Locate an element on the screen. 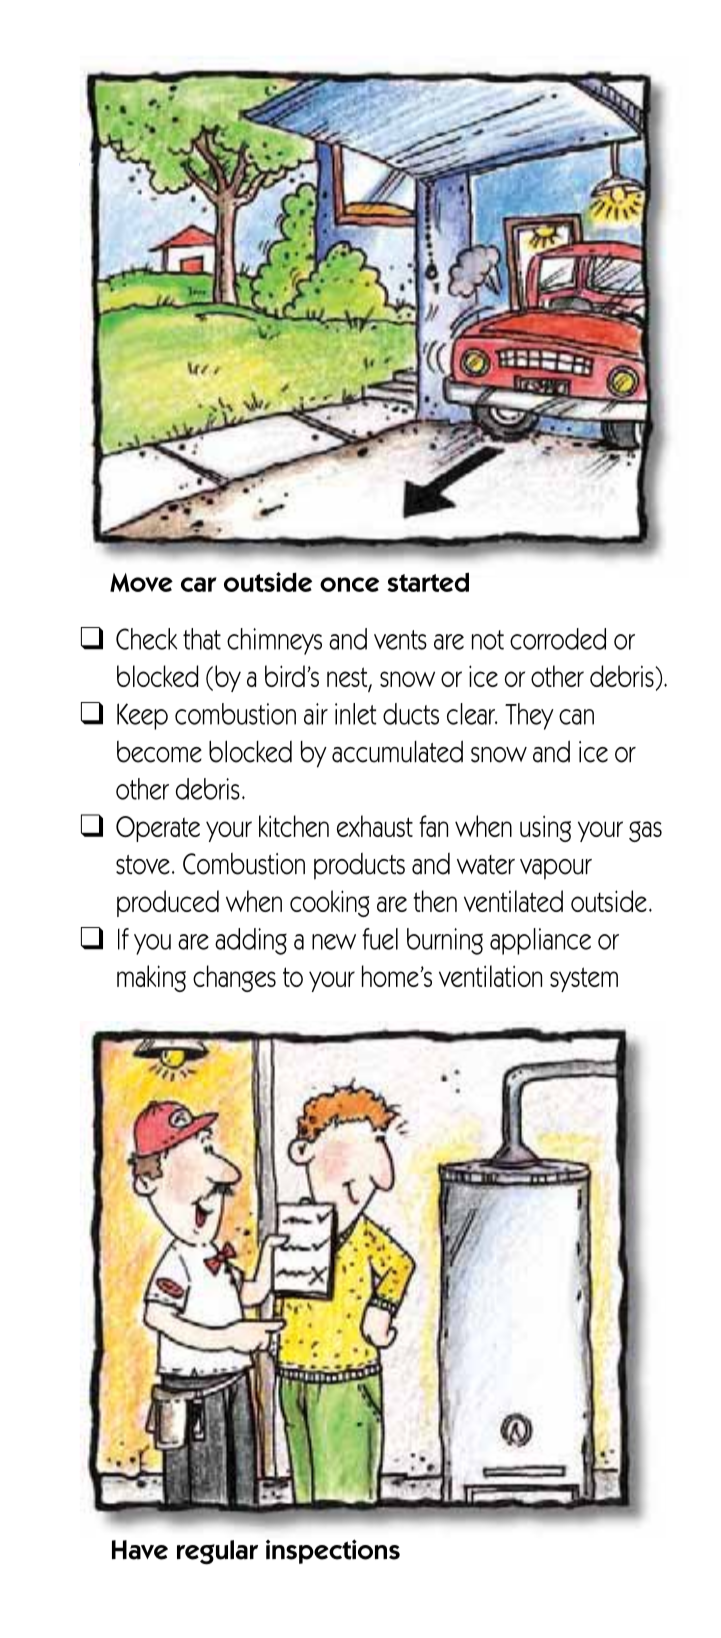  regular is located at coordinates (217, 1552).
